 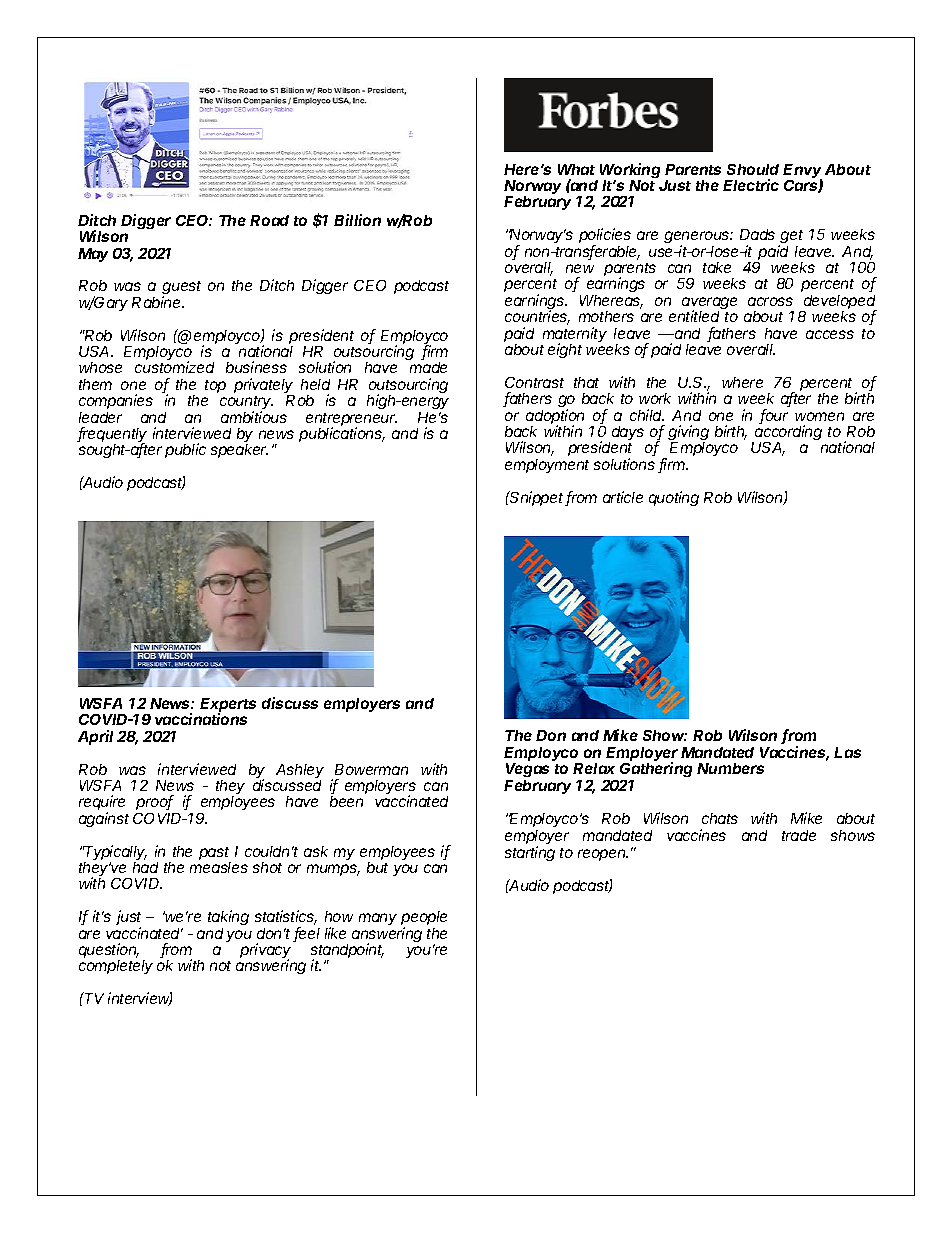 I want to click on made, so click(x=428, y=367).
